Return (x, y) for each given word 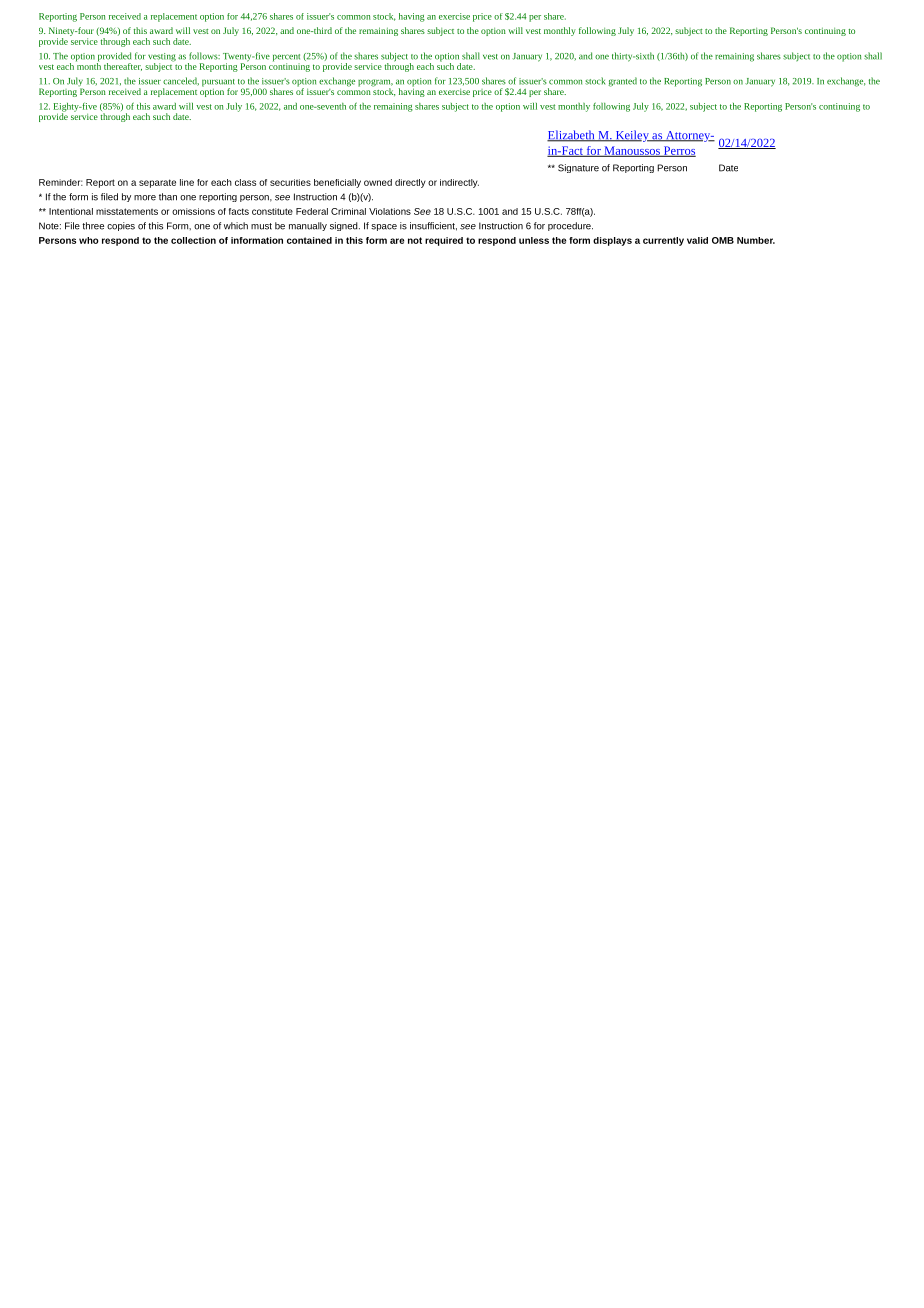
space (384, 227)
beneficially (337, 183)
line (187, 182)
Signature (578, 168)
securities (290, 182)
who (89, 240)
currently (663, 241)
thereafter (123, 67)
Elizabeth (572, 136)
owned (378, 182)
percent (286, 59)
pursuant (218, 84)
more (145, 198)
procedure (570, 226)
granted (622, 82)
